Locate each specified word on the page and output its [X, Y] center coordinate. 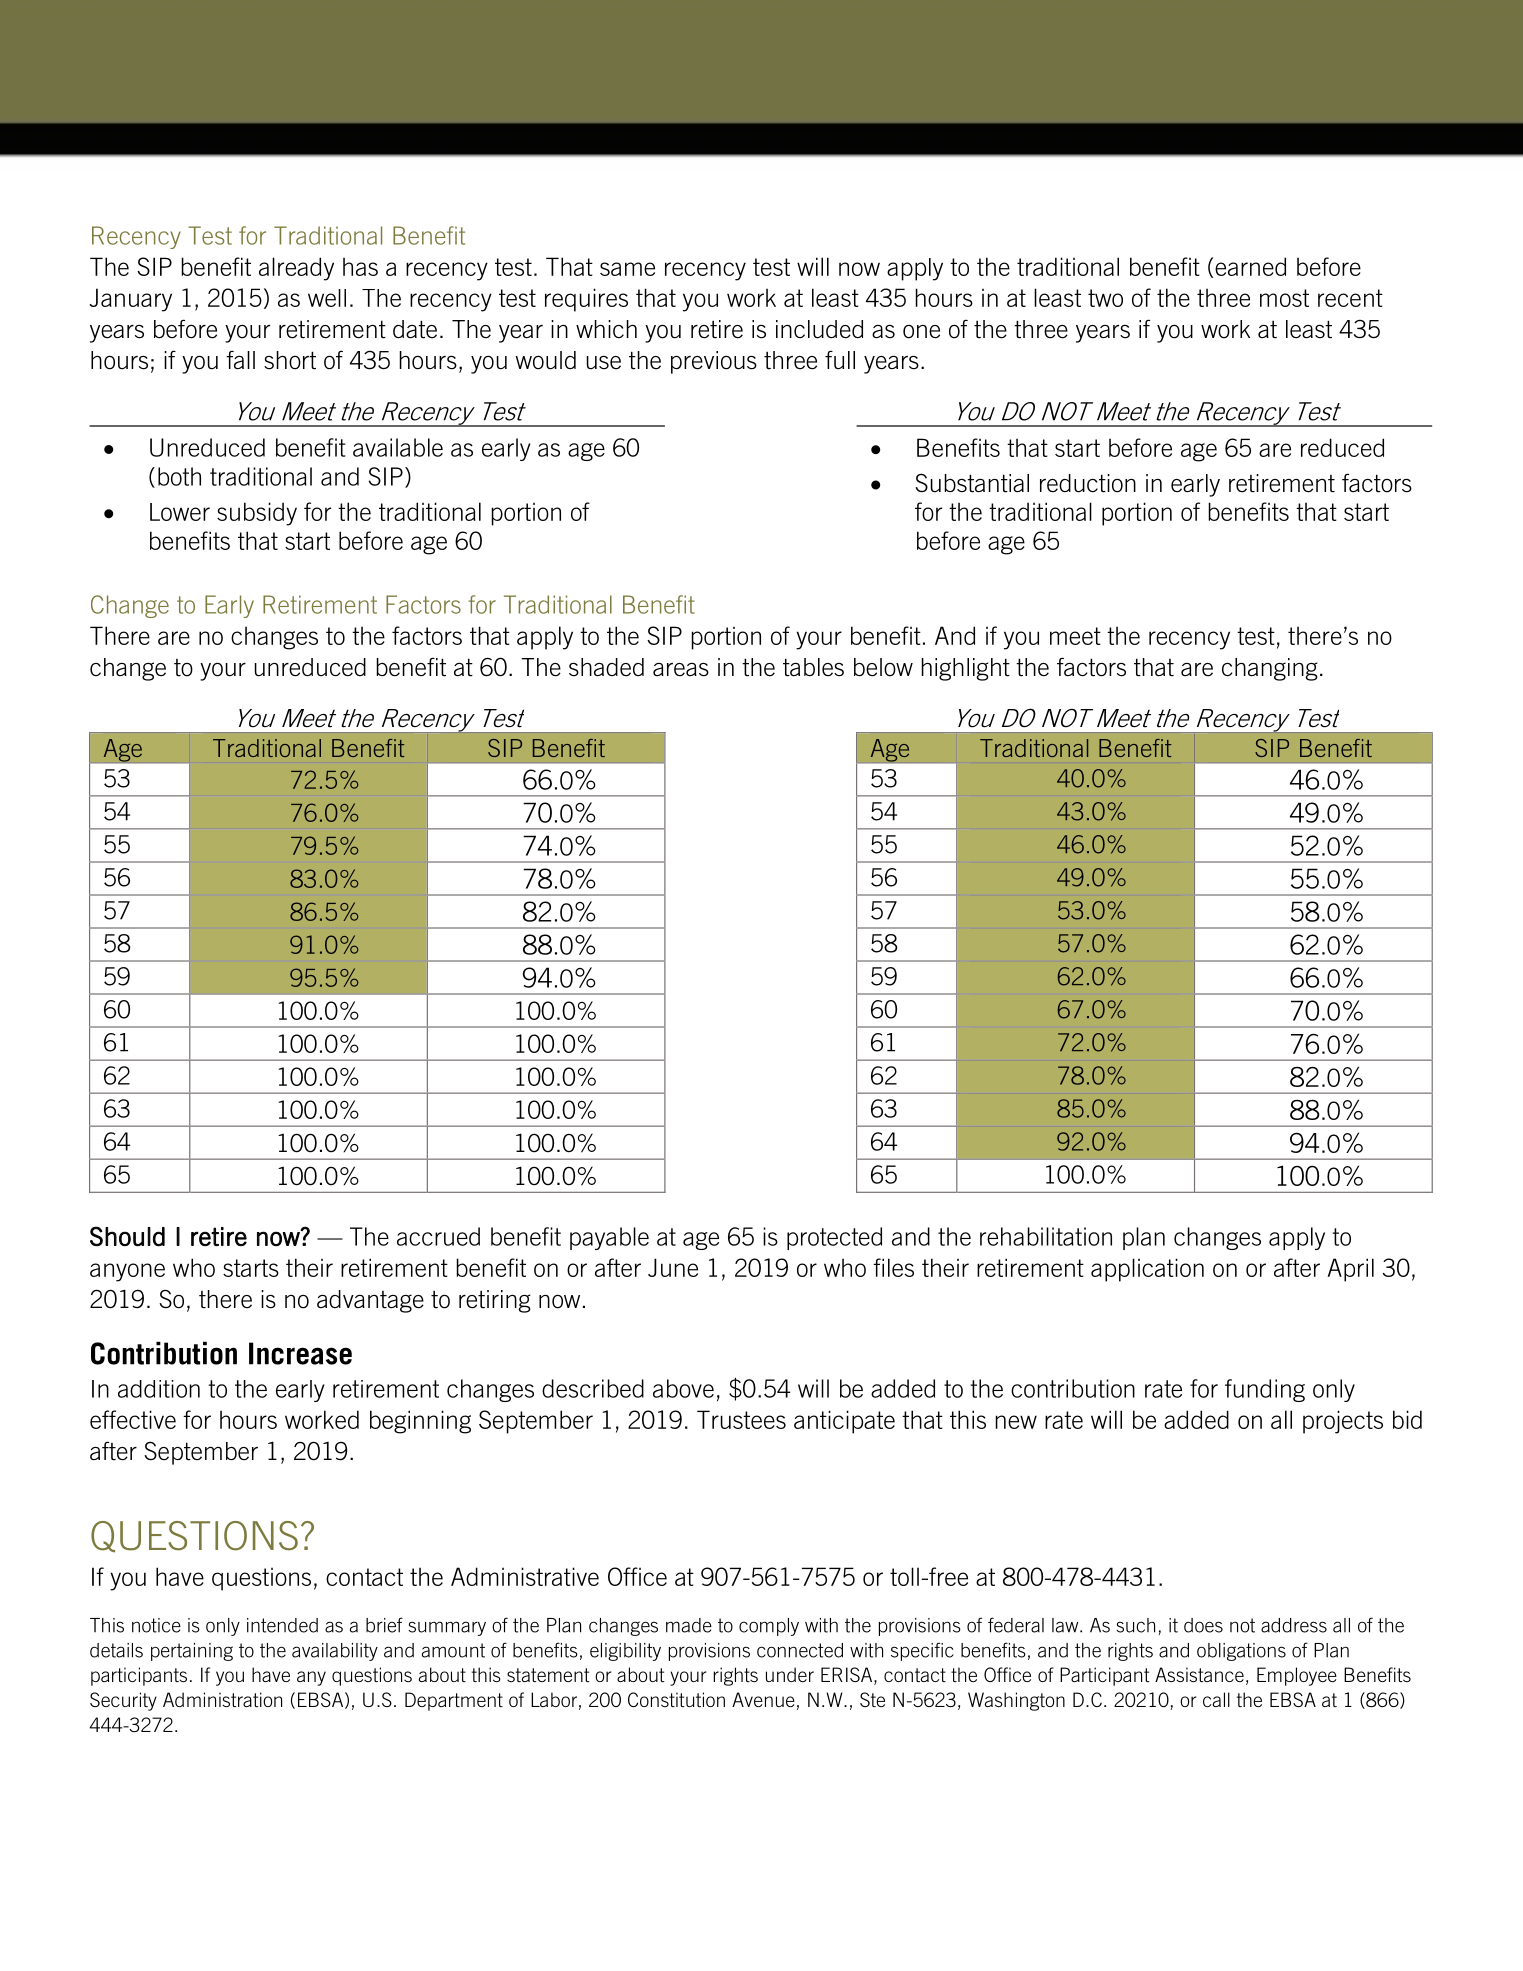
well [327, 298]
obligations [1241, 1652]
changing [1270, 669]
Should [127, 1236]
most [1284, 298]
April [1350, 1270]
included [819, 329]
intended [282, 1625]
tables [813, 667]
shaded [606, 667]
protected [834, 1238]
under [790, 1674]
